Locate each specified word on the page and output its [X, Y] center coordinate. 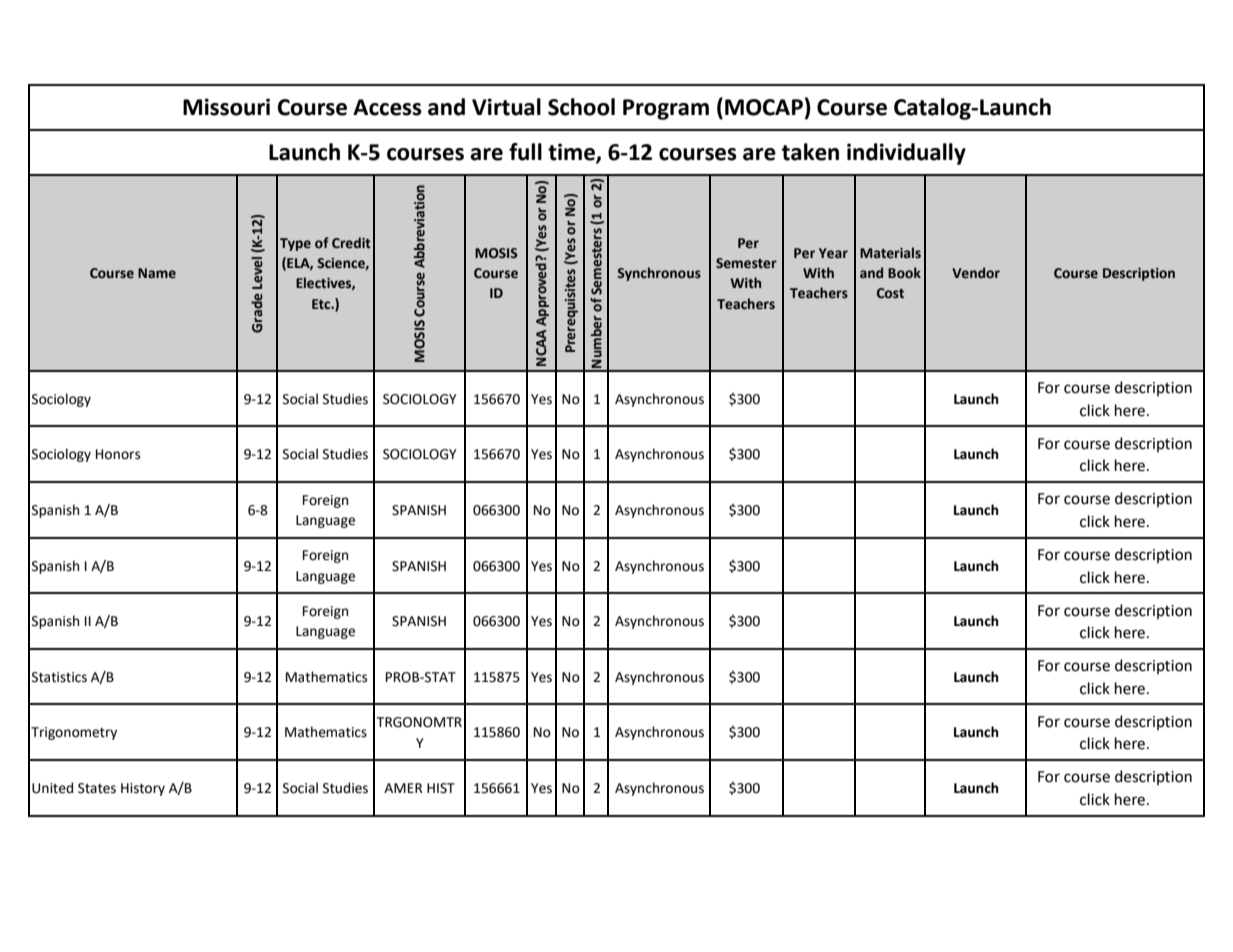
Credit [351, 243]
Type [295, 244]
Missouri [226, 107]
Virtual [506, 107]
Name [157, 273]
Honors [118, 454]
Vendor [976, 273]
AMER [403, 788]
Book [904, 272]
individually [906, 154]
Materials [890, 253]
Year [833, 253]
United [52, 788]
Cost [890, 293]
